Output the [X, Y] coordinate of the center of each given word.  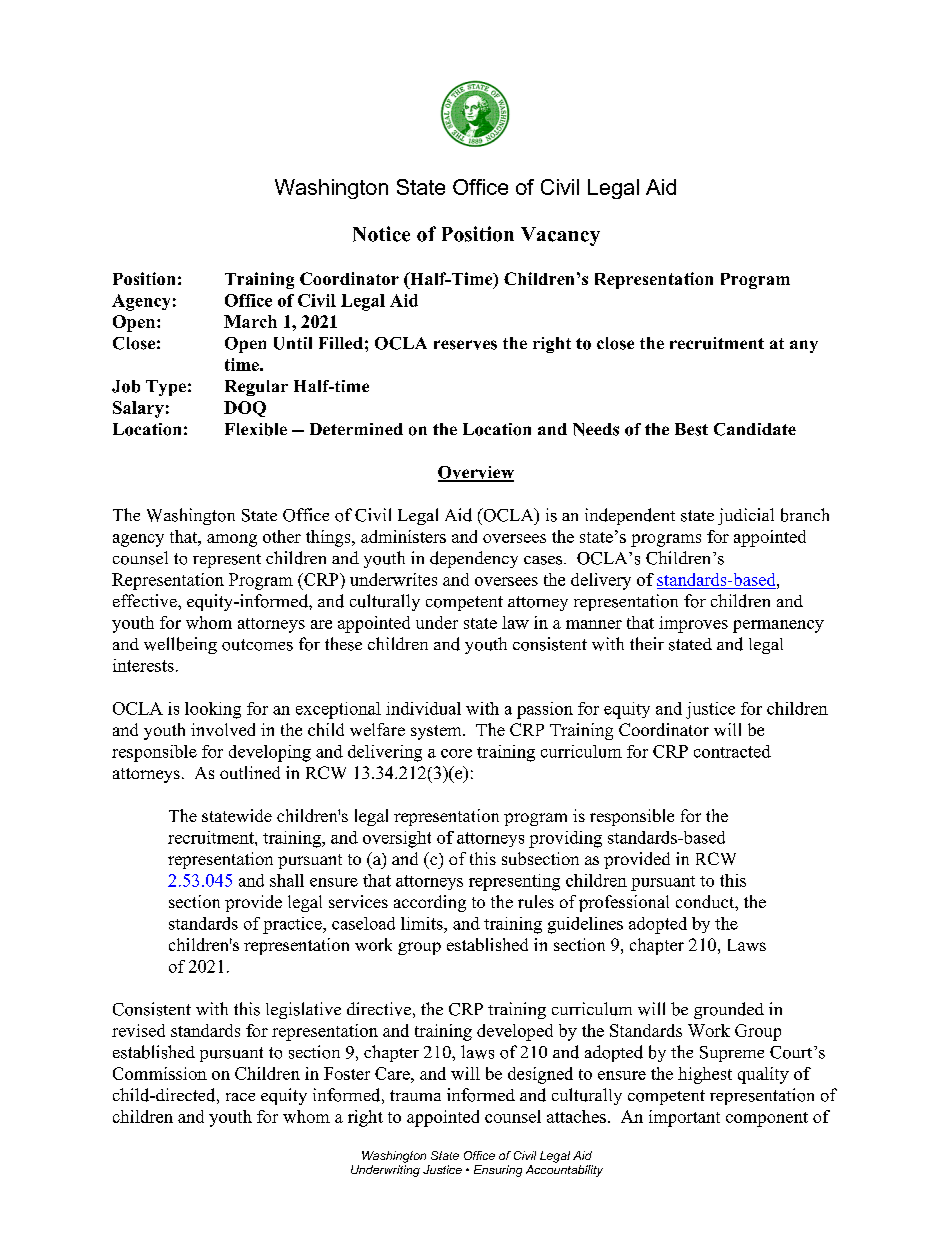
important [684, 1118]
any [804, 346]
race [240, 1097]
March [250, 321]
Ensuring [498, 1171]
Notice [381, 234]
